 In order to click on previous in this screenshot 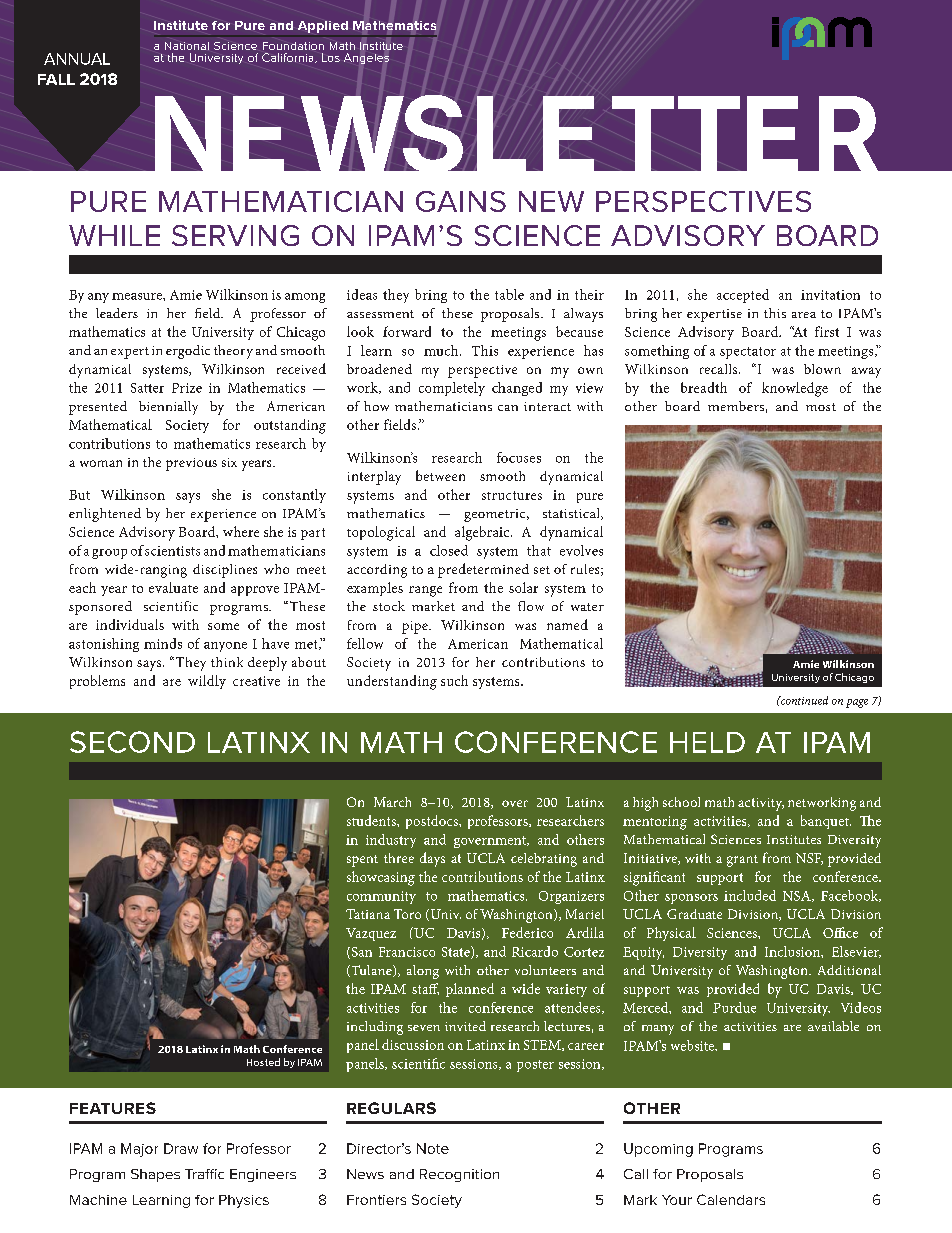, I will do `click(191, 464)`.
